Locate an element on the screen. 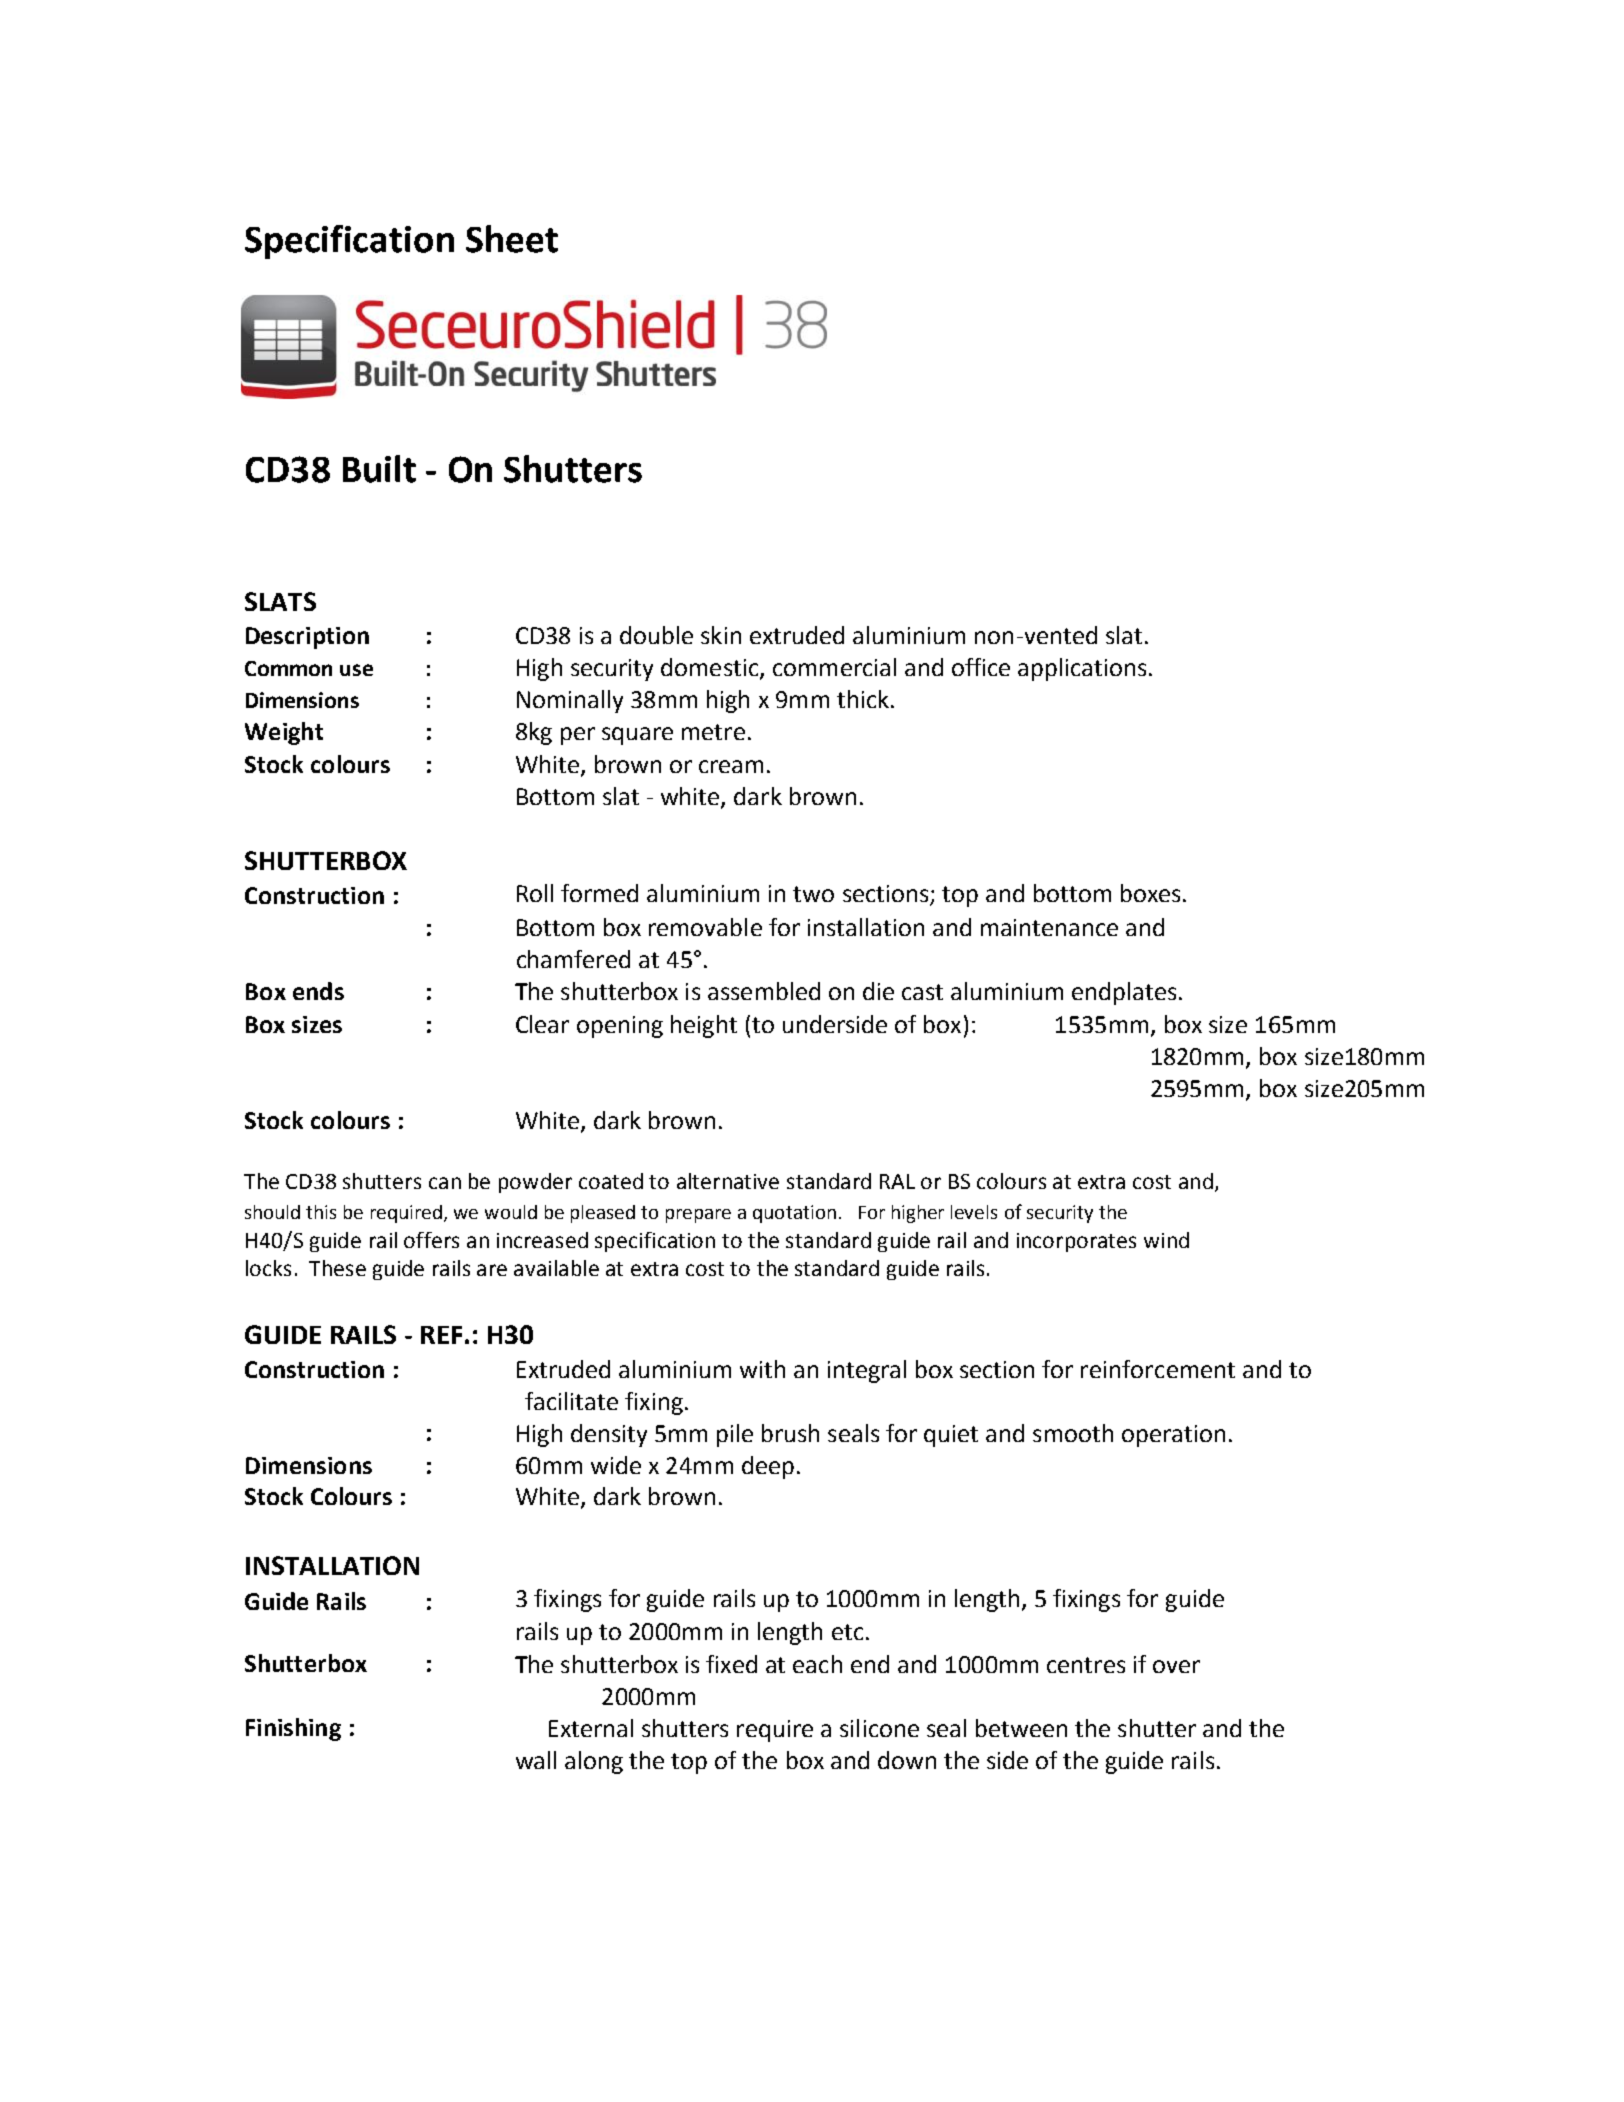 This screenshot has width=1624, height=2102. skin is located at coordinates (721, 635).
